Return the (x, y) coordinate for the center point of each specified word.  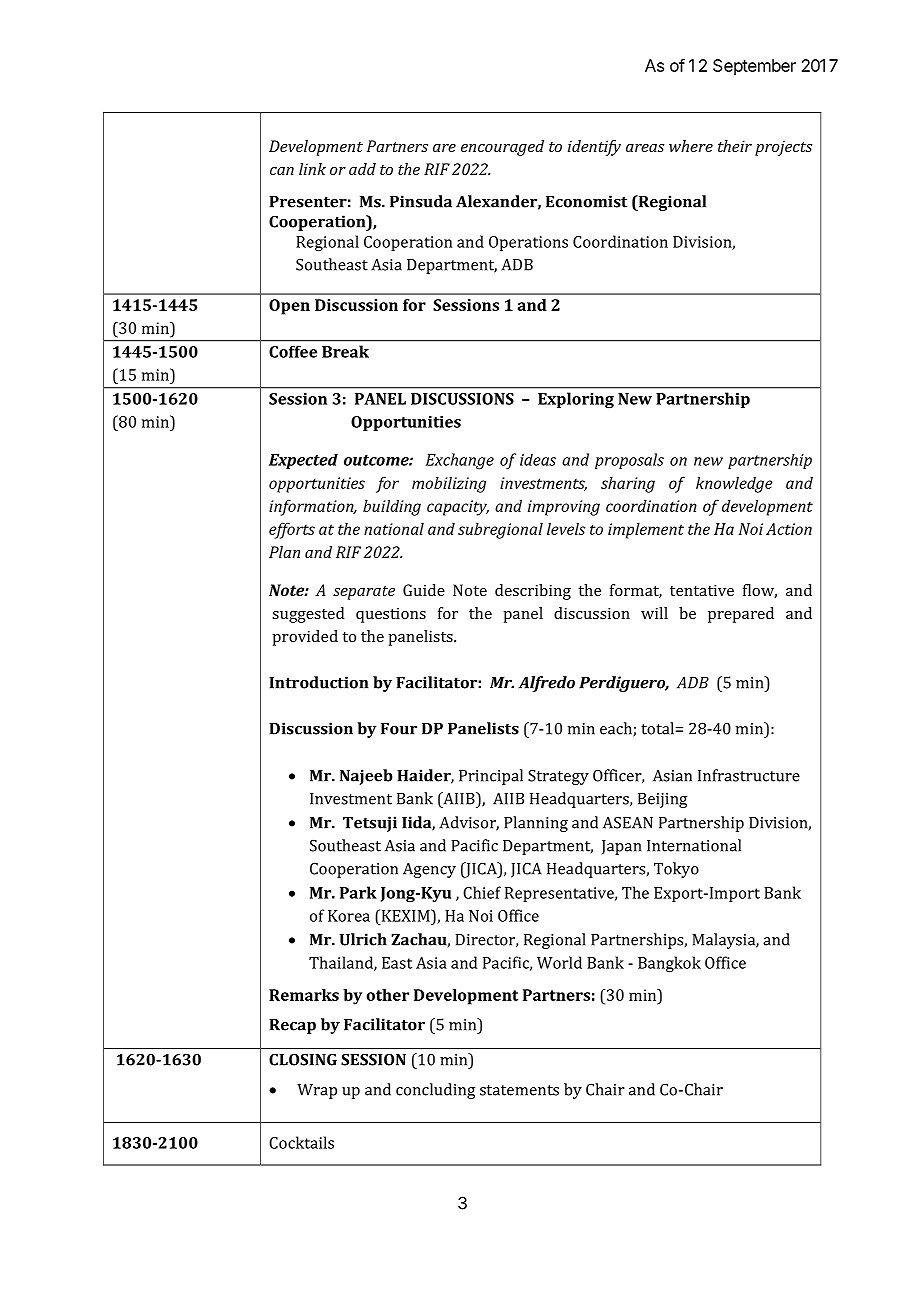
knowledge (734, 484)
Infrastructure (749, 775)
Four (399, 729)
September (754, 67)
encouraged (502, 148)
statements (519, 1090)
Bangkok (669, 964)
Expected (303, 461)
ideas (538, 460)
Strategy (558, 777)
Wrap (317, 1091)
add (362, 169)
